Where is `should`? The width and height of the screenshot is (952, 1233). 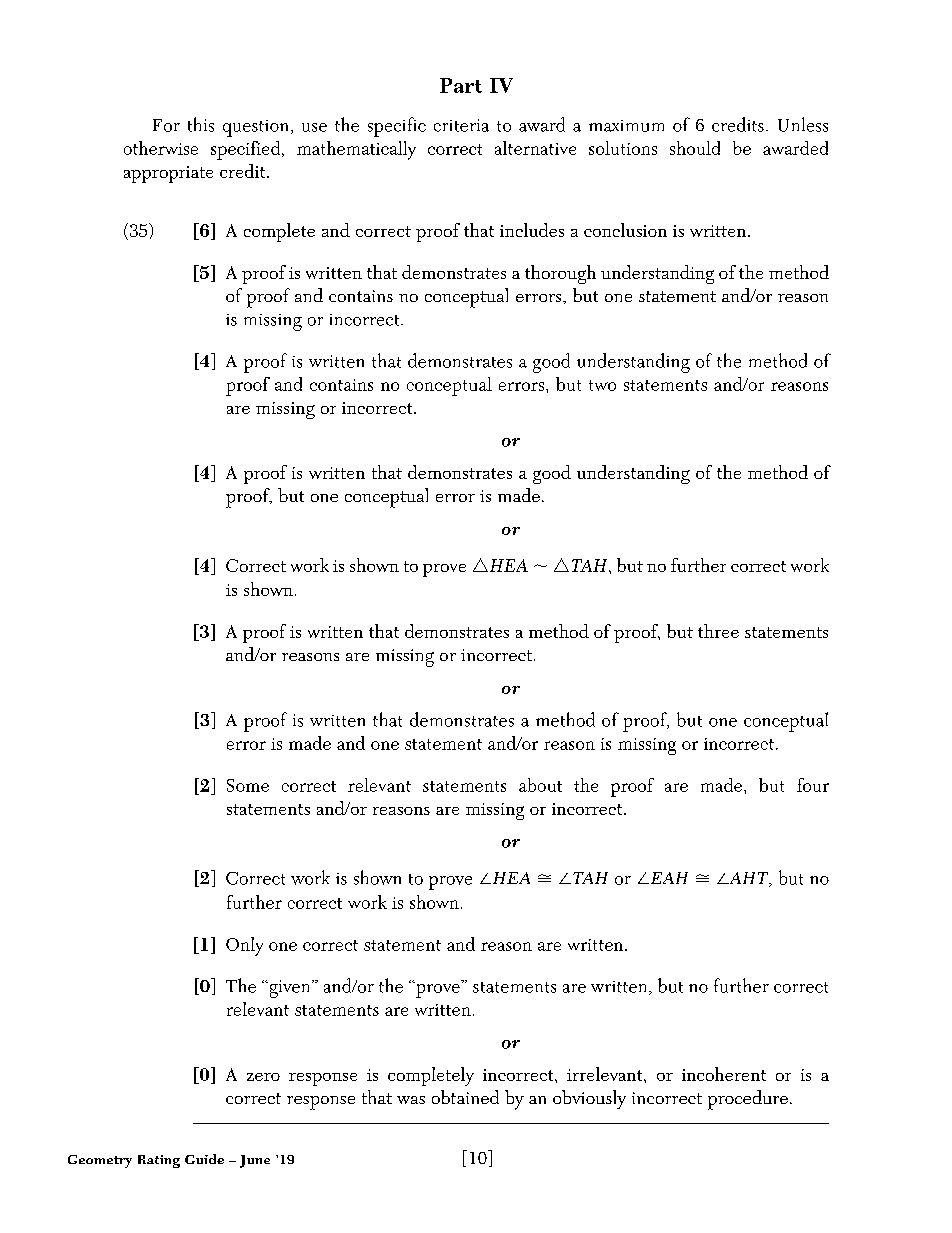
should is located at coordinates (695, 148).
